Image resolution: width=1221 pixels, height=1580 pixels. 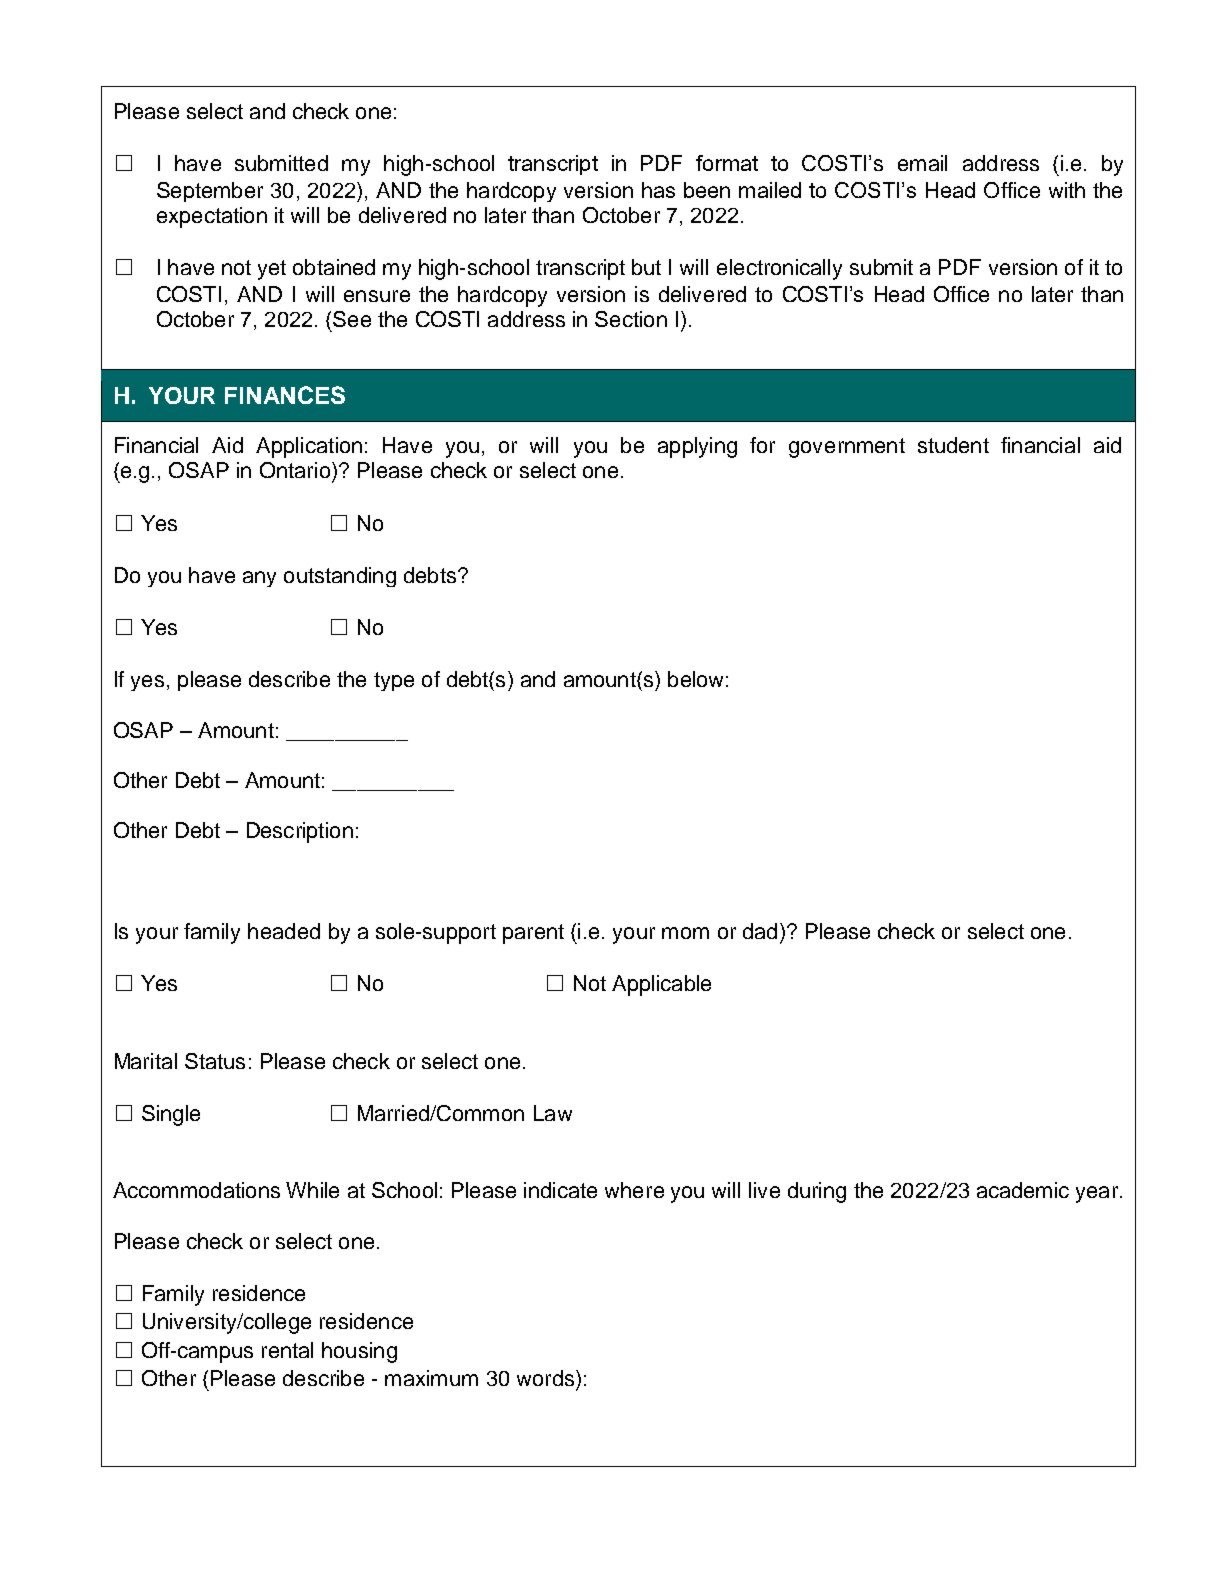 What do you see at coordinates (922, 163) in the page?
I see `email` at bounding box center [922, 163].
